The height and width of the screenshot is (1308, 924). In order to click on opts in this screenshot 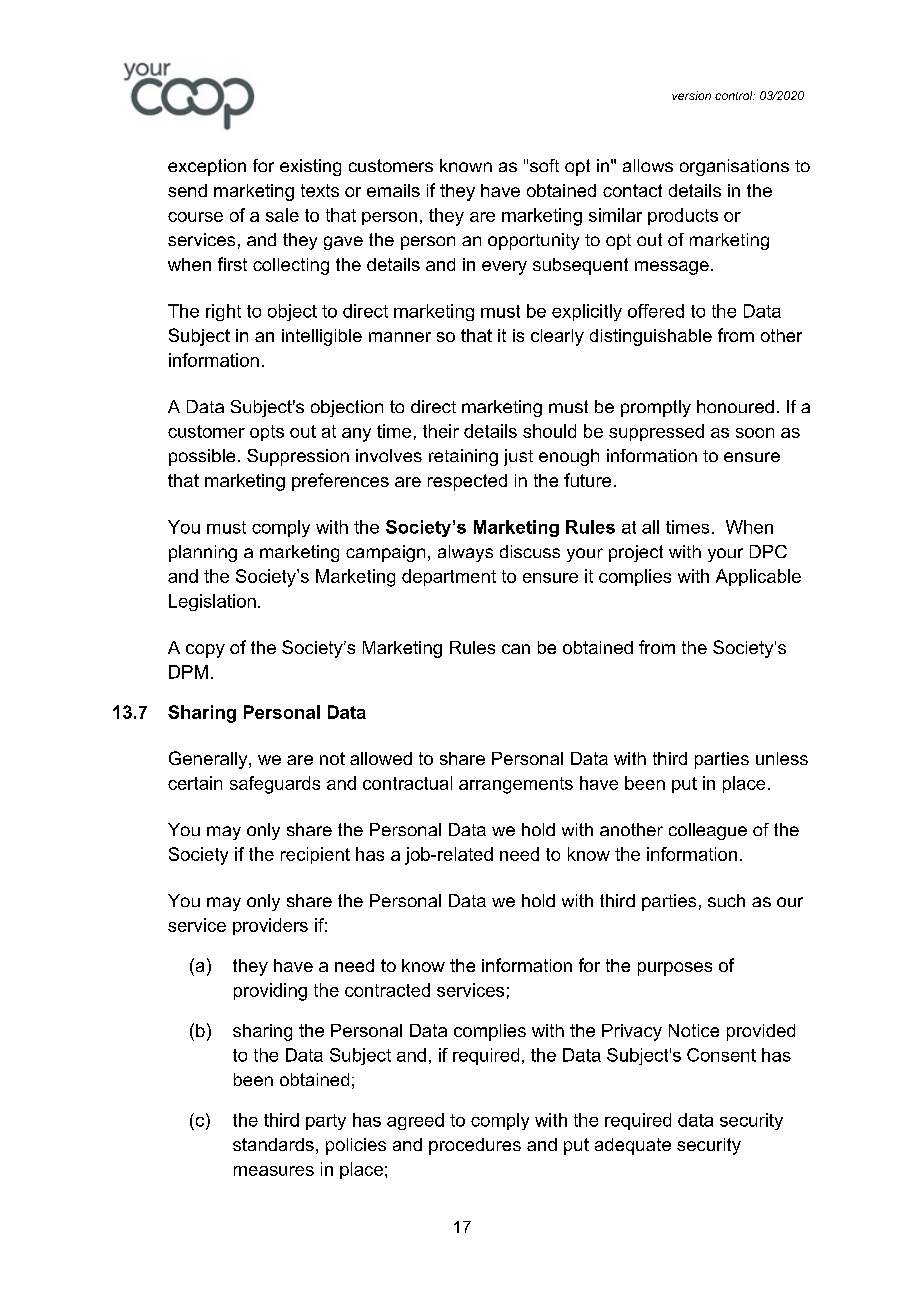, I will do `click(267, 433)`.
